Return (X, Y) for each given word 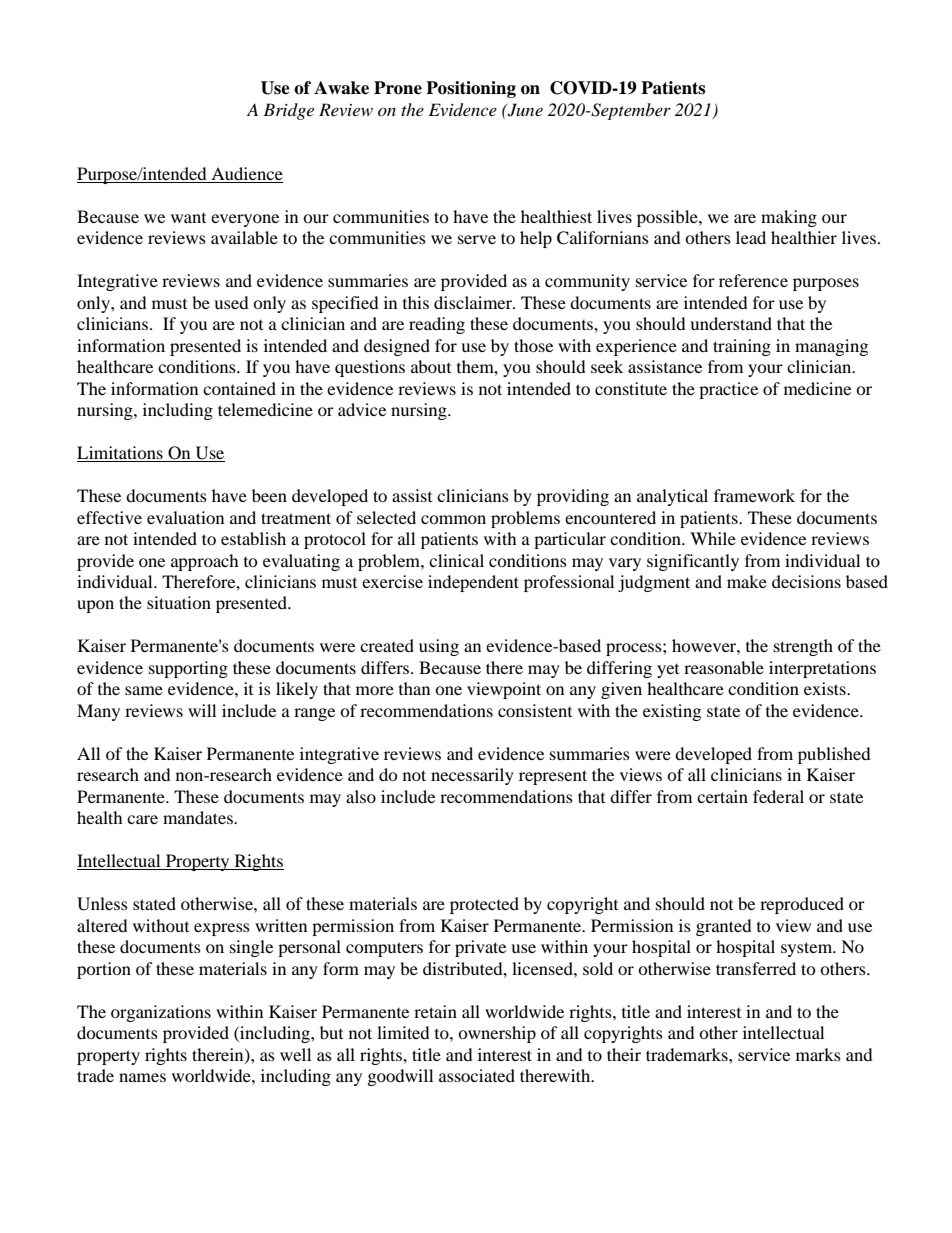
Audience (247, 173)
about (431, 366)
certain (722, 796)
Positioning (471, 89)
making (789, 218)
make (747, 581)
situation (179, 602)
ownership (497, 1034)
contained (239, 388)
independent (473, 583)
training (742, 347)
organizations (161, 1013)
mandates (199, 817)
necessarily (472, 776)
